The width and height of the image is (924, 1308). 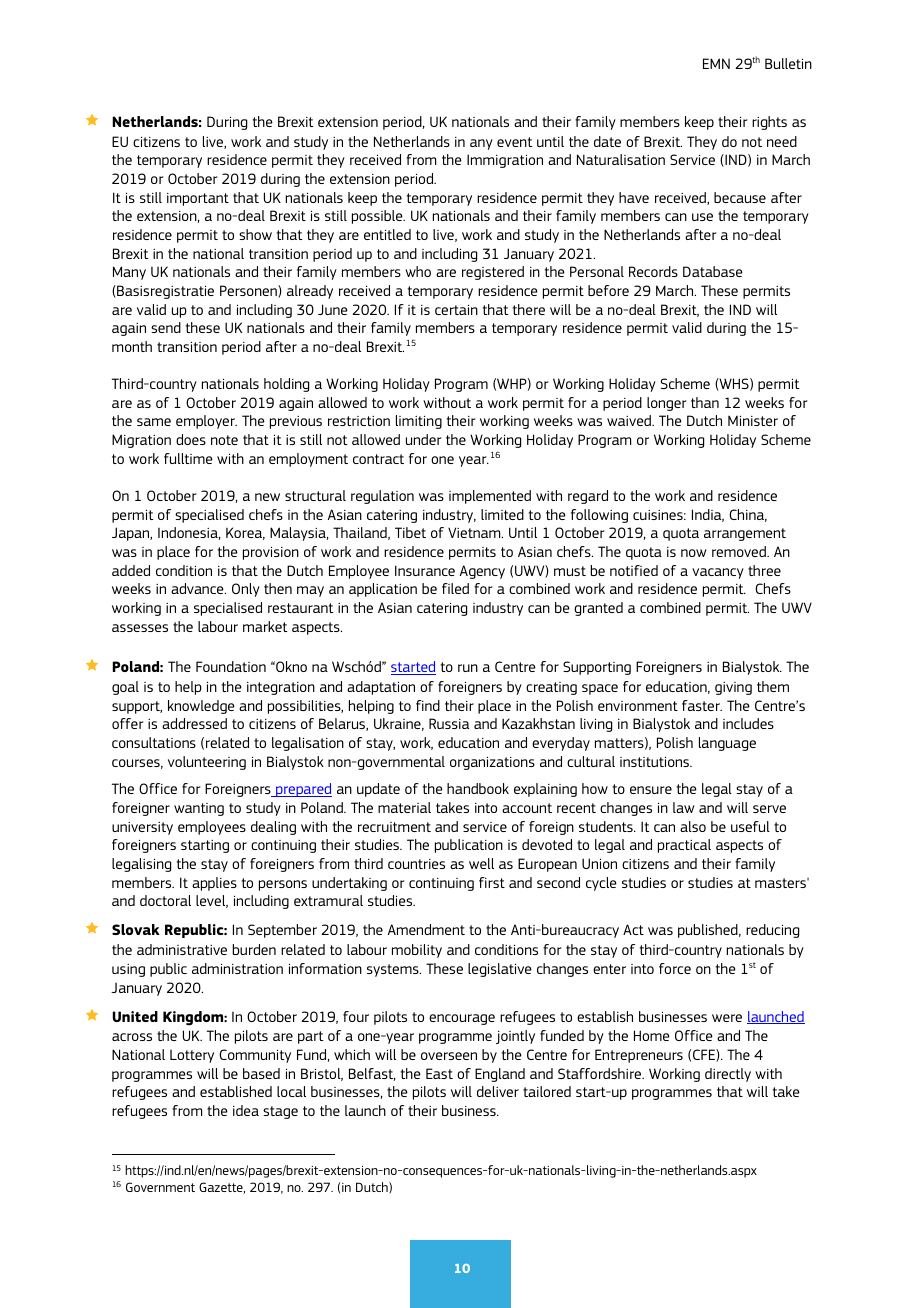 I want to click on rights, so click(x=769, y=123).
